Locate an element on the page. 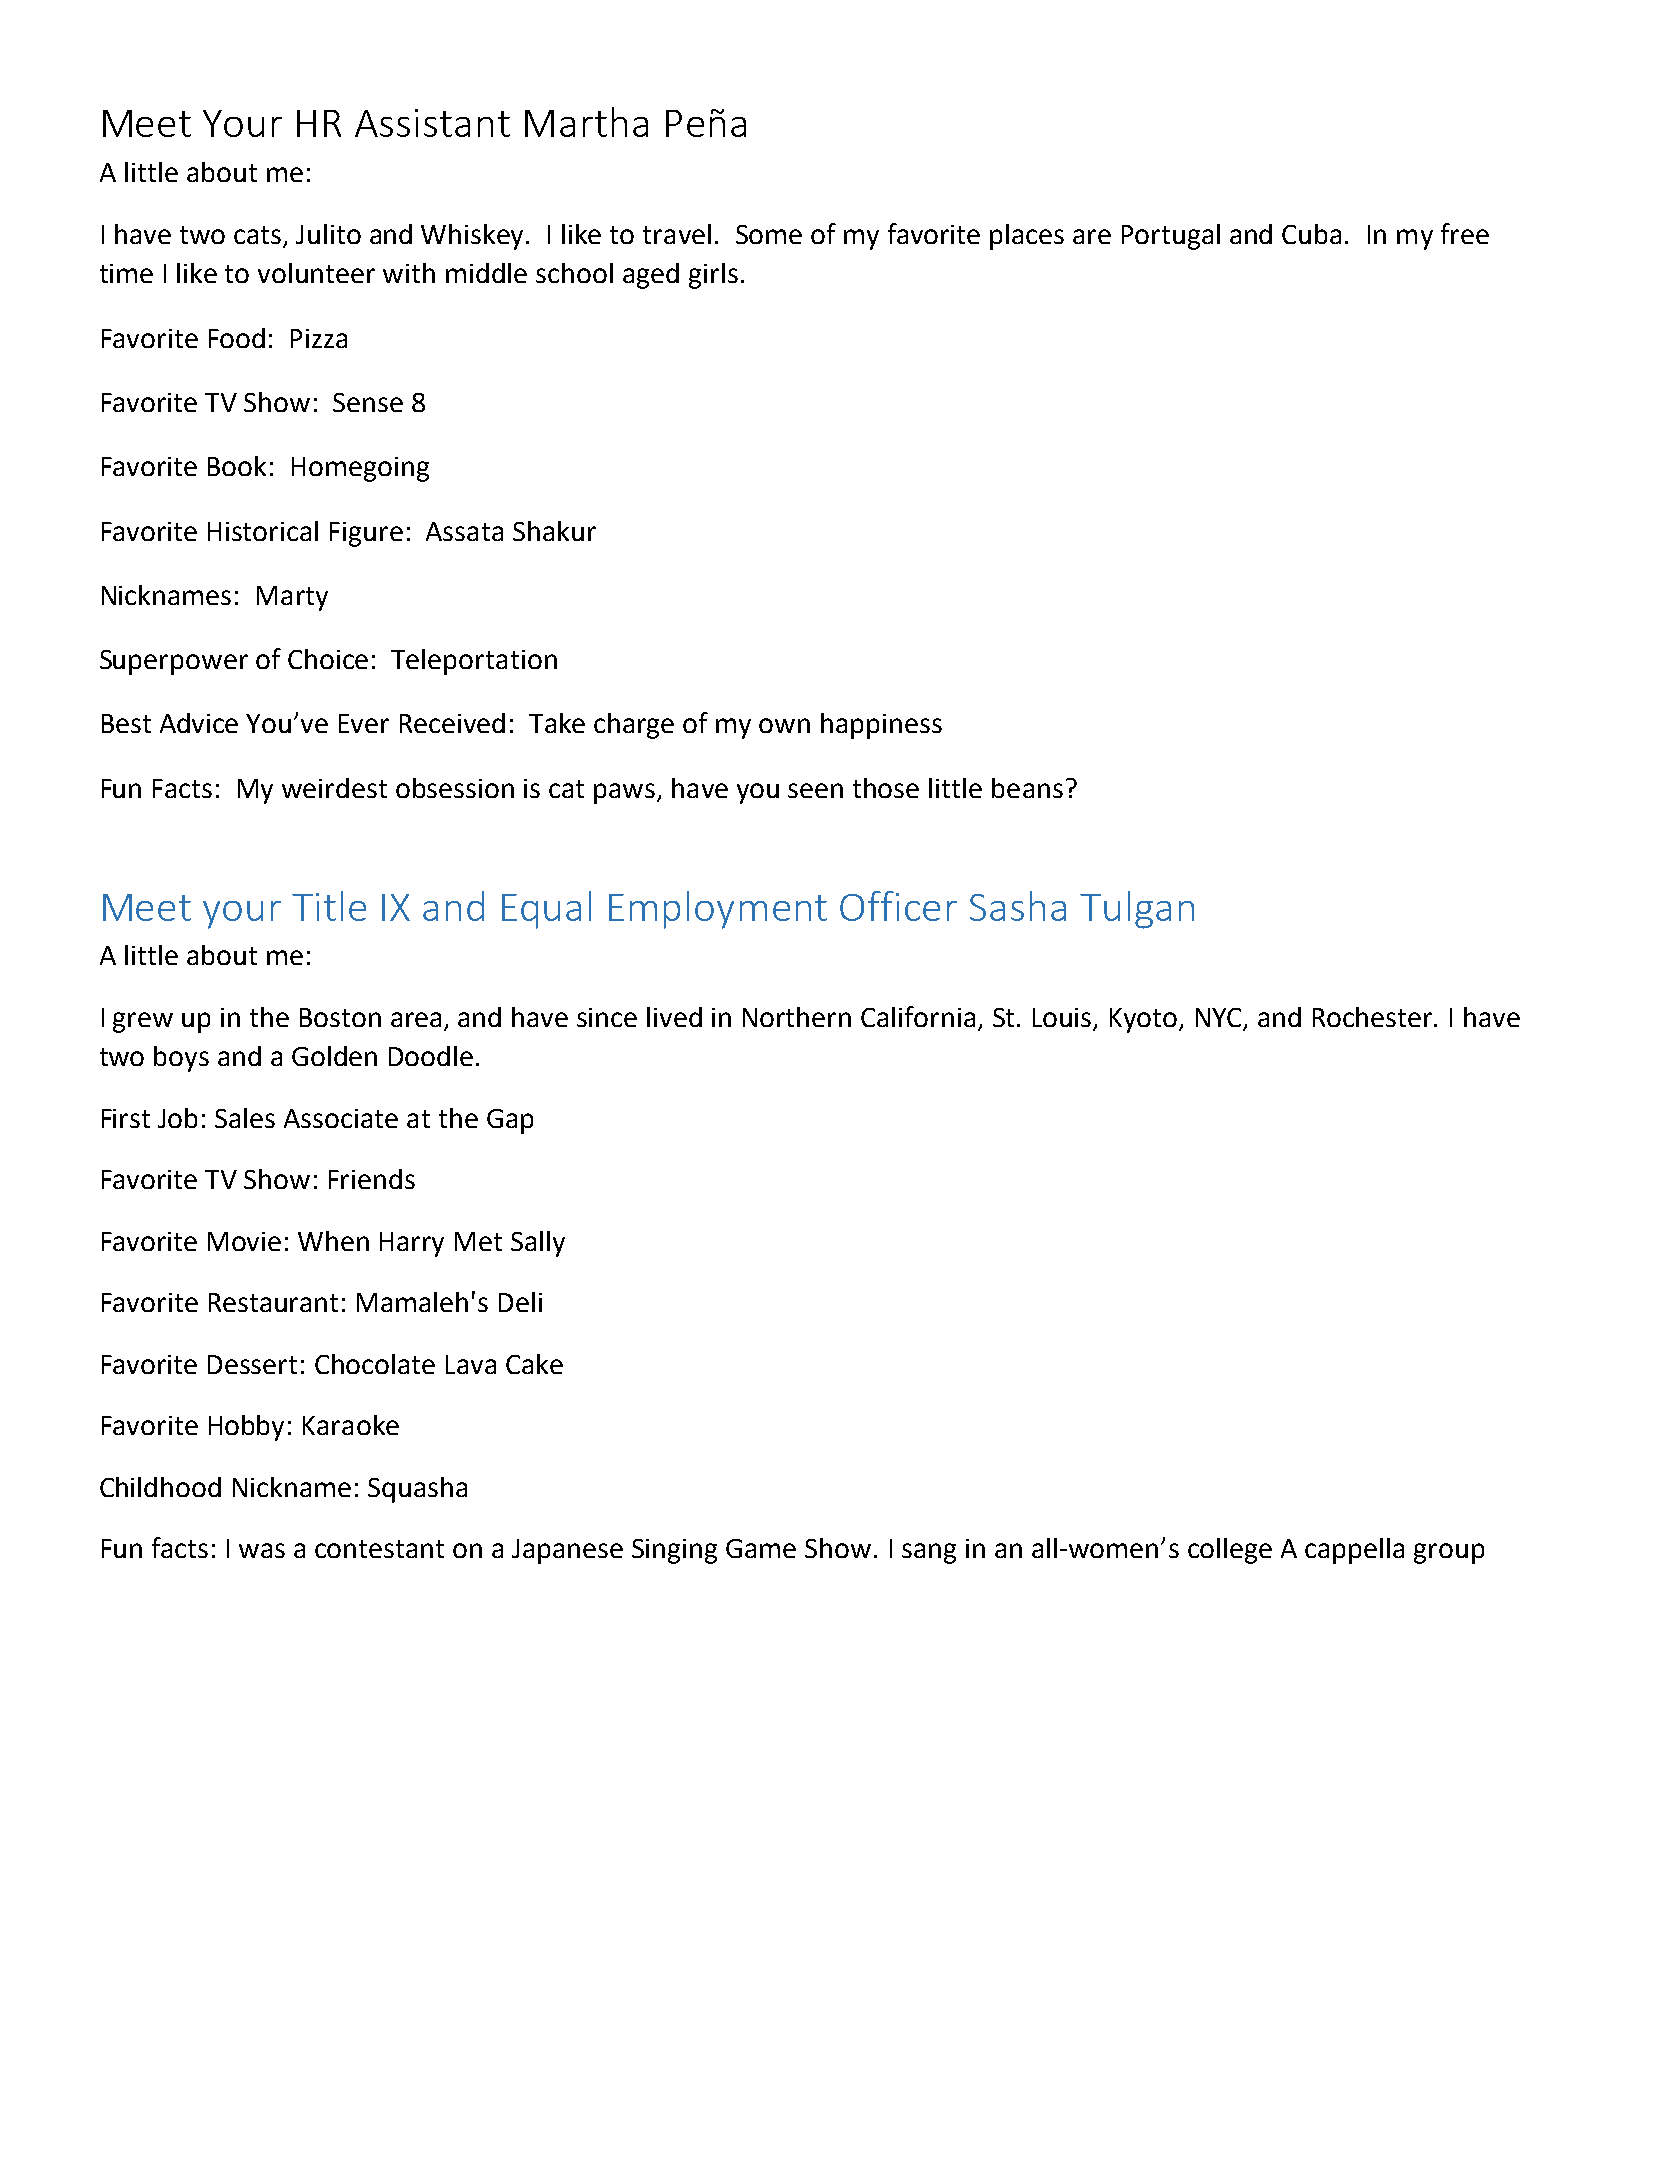 This document has width=1676, height=2169. was is located at coordinates (262, 1550).
